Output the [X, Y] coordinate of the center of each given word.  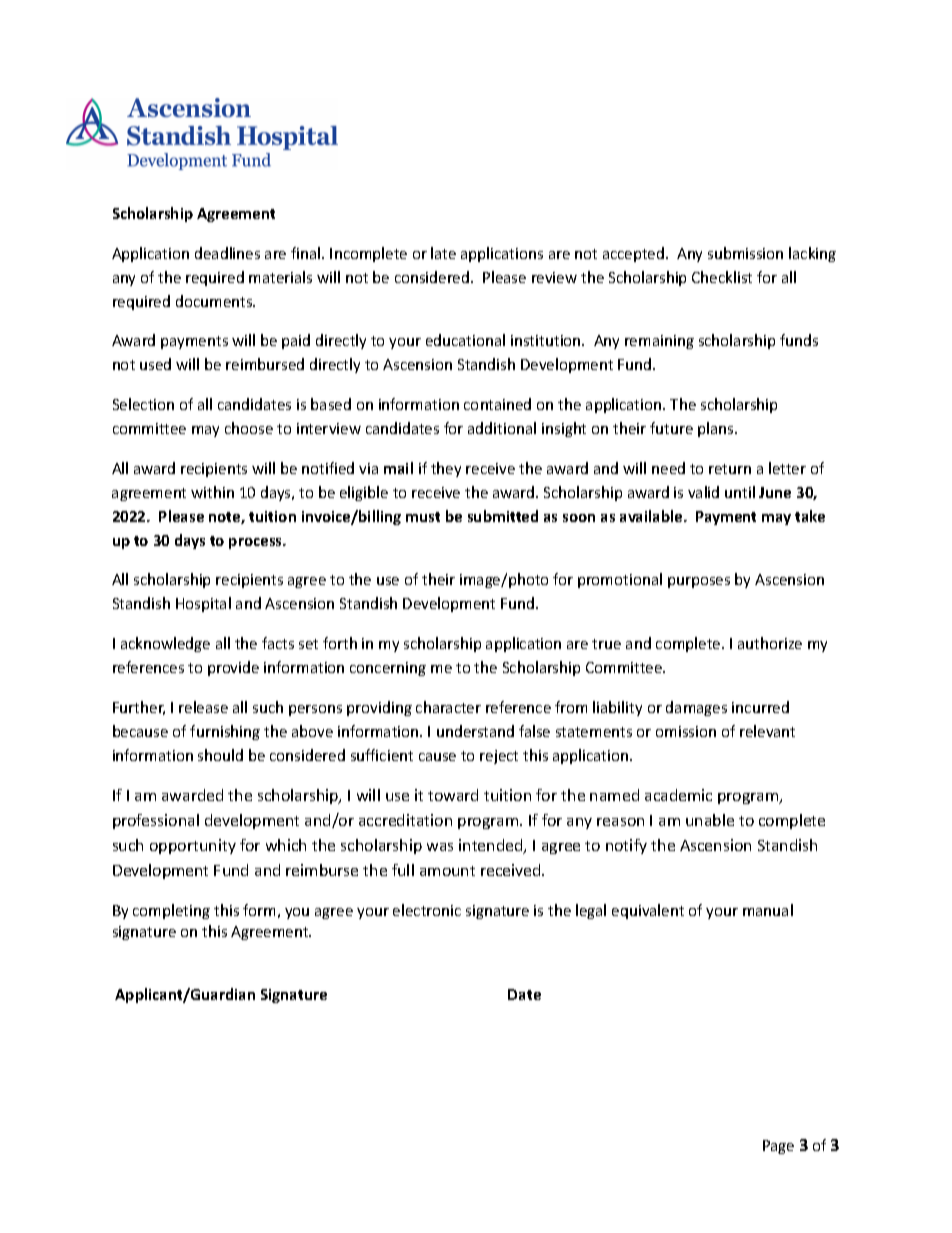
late [443, 253]
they [446, 469]
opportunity [193, 846]
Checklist [722, 277]
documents [215, 301]
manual [768, 910]
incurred [760, 707]
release [203, 707]
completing [171, 911]
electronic [427, 910]
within [212, 492]
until [740, 492]
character [448, 707]
